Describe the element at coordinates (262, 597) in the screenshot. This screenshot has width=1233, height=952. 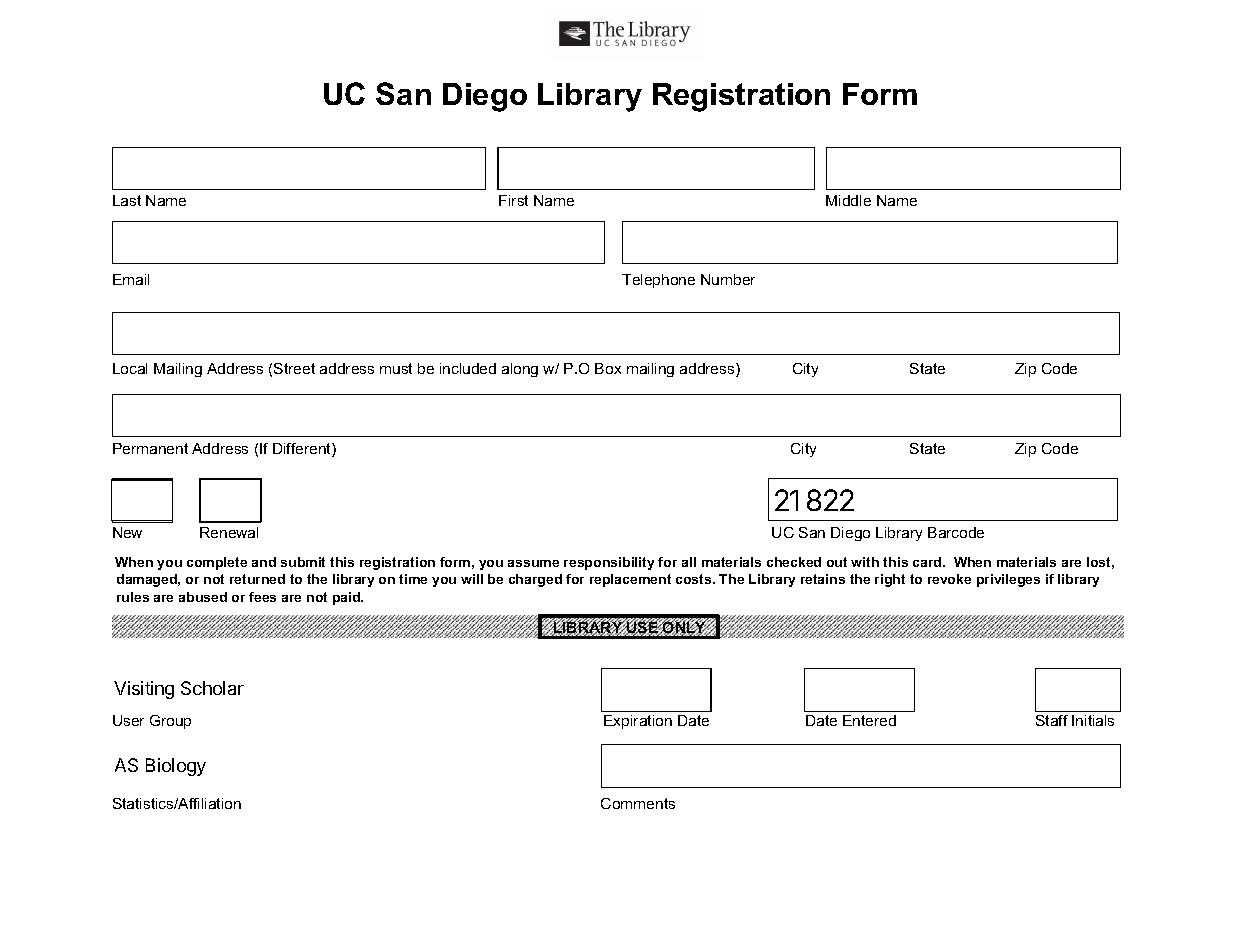
I see `fees` at that location.
